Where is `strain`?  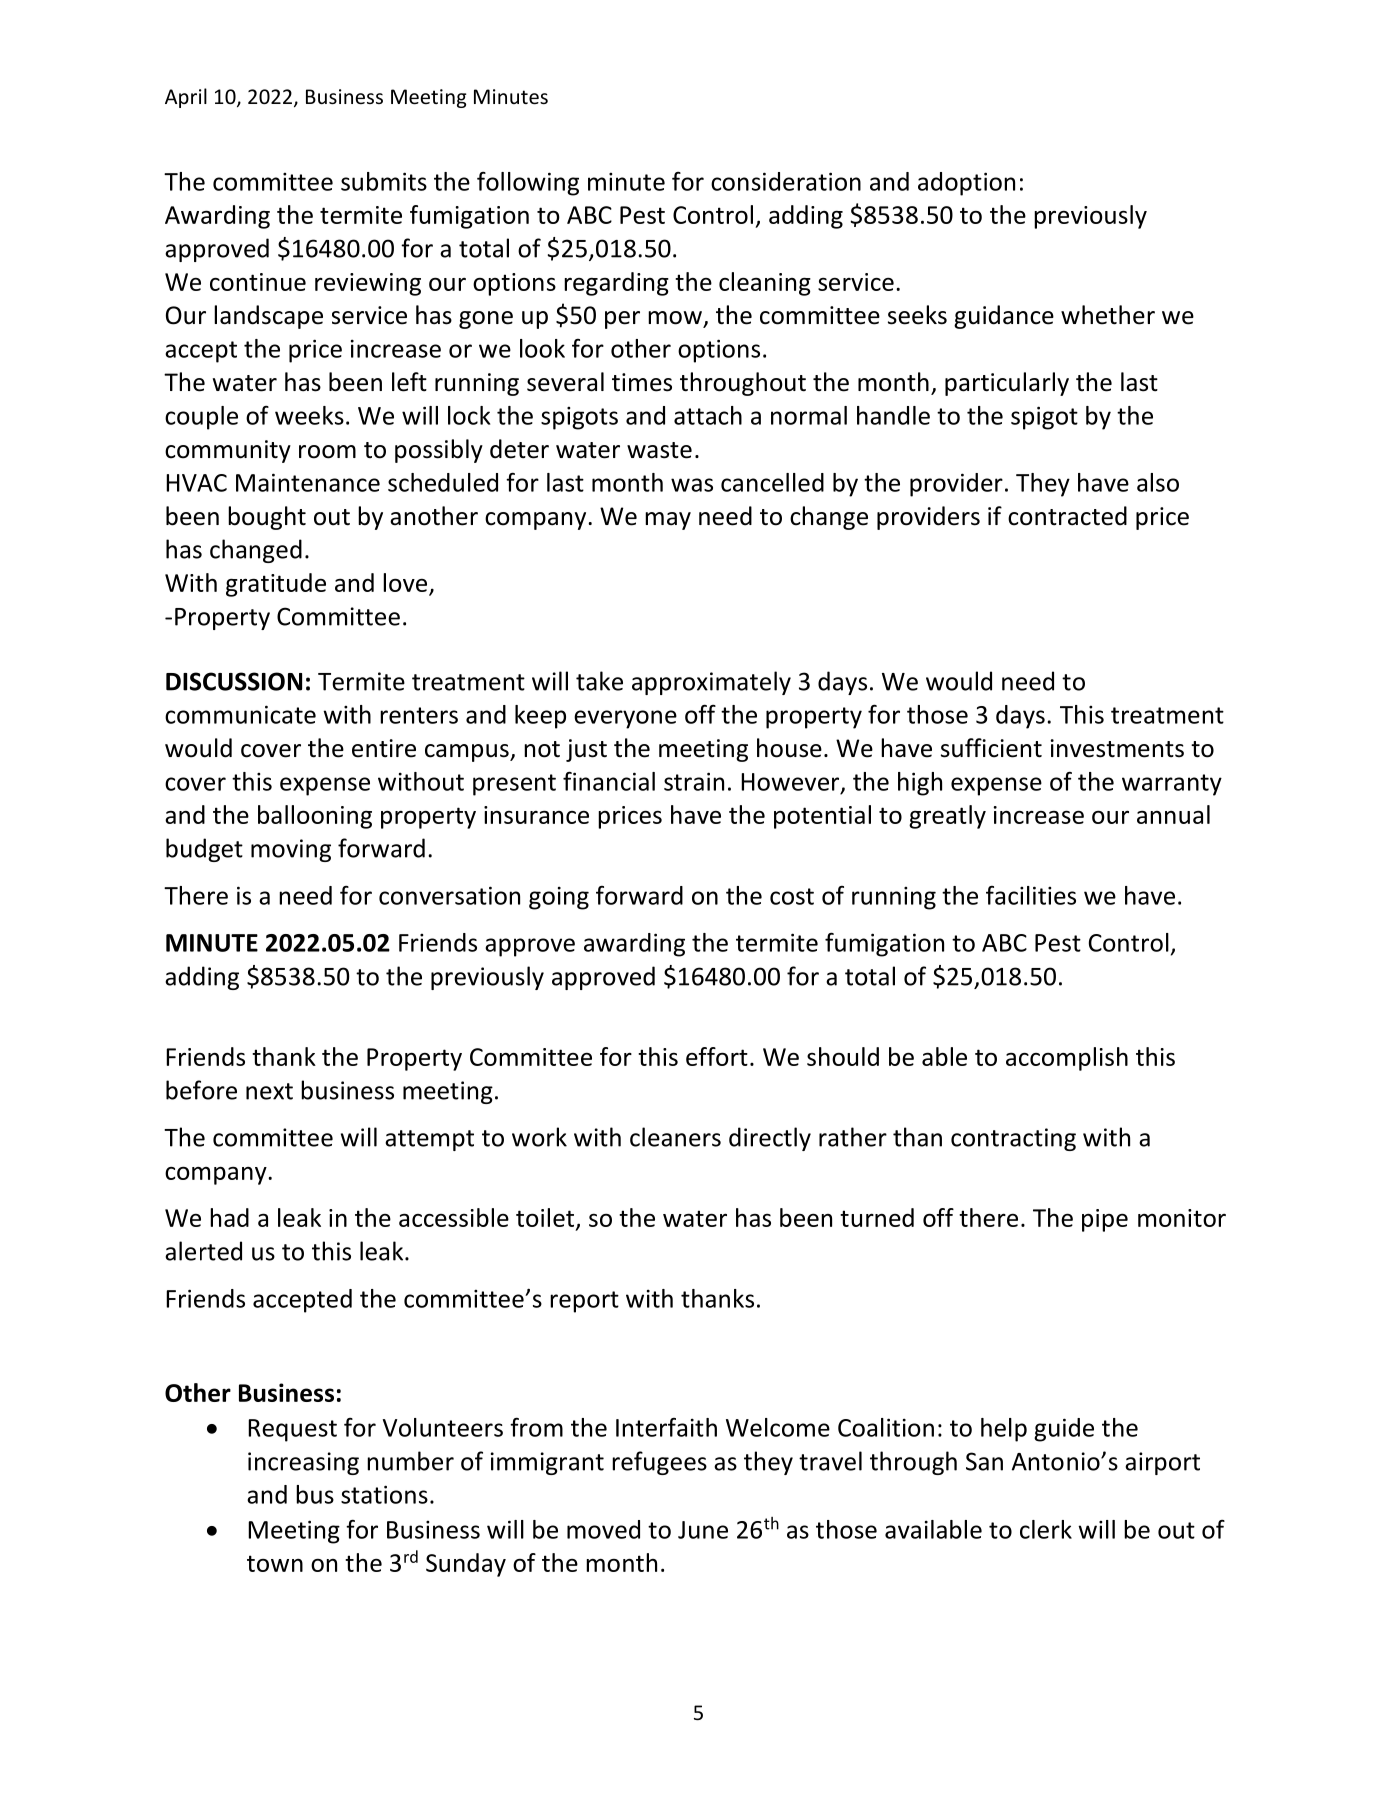 strain is located at coordinates (694, 781).
